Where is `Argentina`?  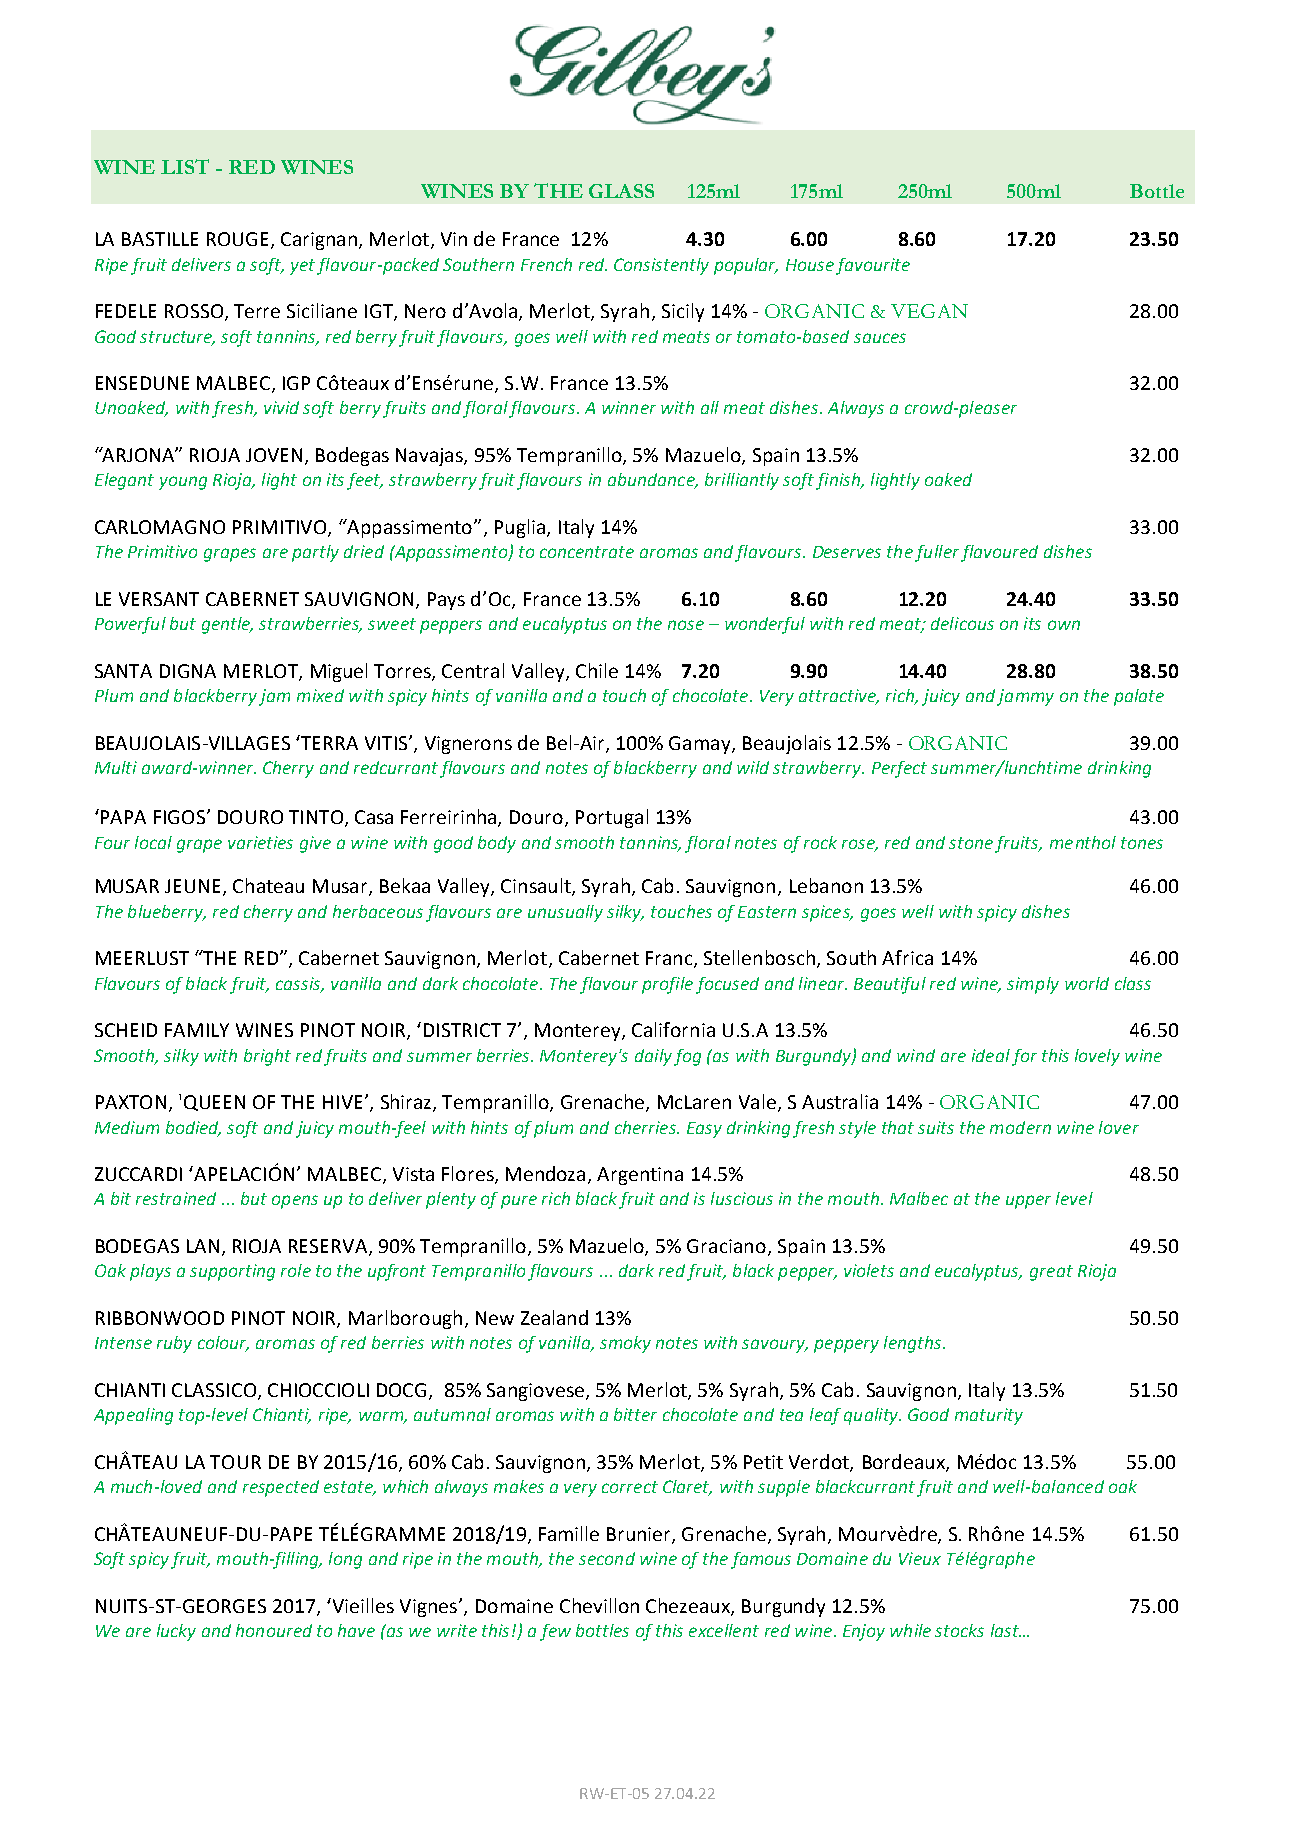 Argentina is located at coordinates (640, 1176).
